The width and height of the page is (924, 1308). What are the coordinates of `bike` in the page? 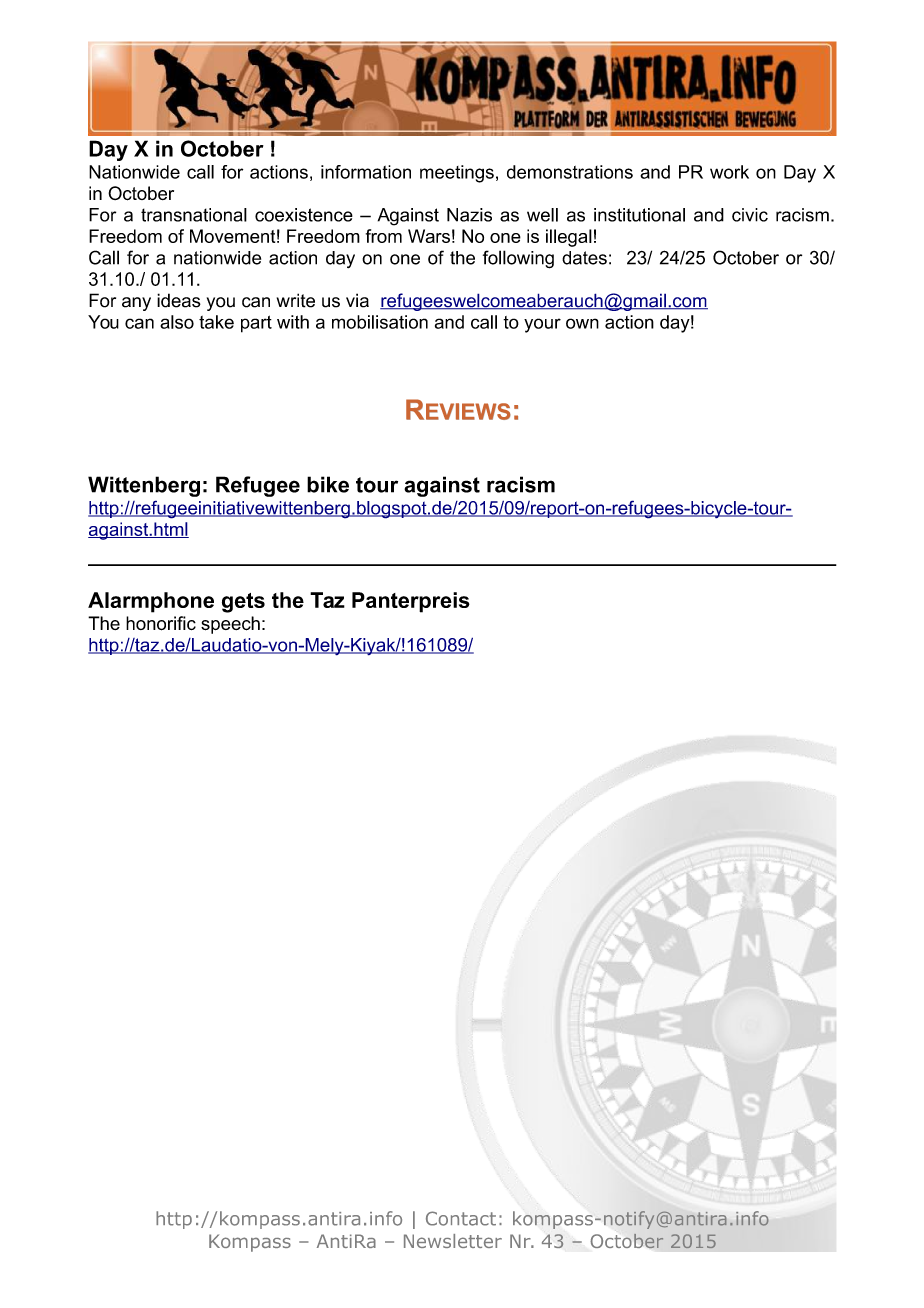 It's located at (328, 484).
